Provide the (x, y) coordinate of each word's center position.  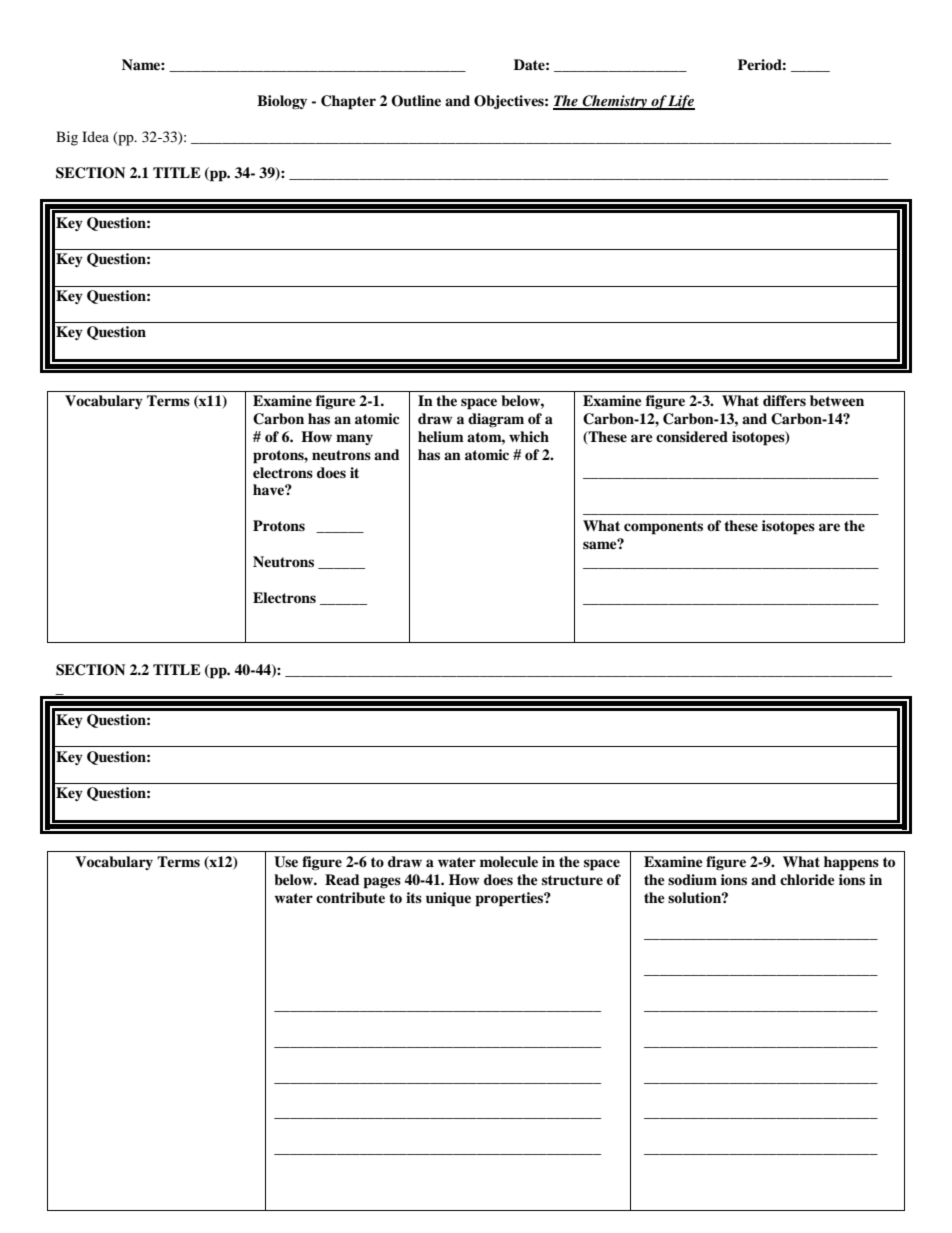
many (354, 439)
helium (441, 436)
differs (784, 400)
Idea (95, 136)
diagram (496, 420)
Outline (416, 101)
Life (681, 102)
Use (286, 862)
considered (692, 436)
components (663, 528)
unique (448, 899)
